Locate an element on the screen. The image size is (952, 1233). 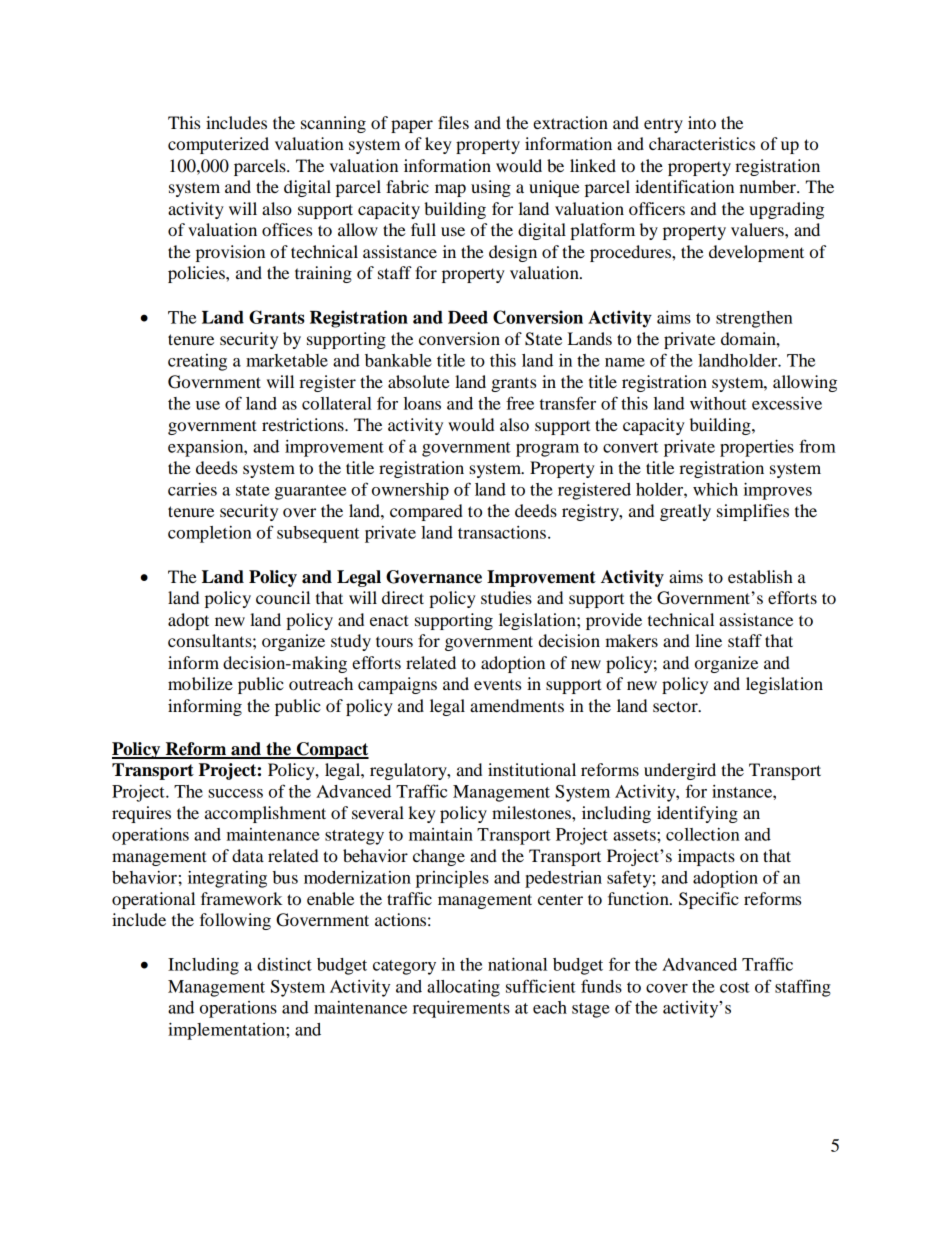
computerized is located at coordinates (218, 145).
